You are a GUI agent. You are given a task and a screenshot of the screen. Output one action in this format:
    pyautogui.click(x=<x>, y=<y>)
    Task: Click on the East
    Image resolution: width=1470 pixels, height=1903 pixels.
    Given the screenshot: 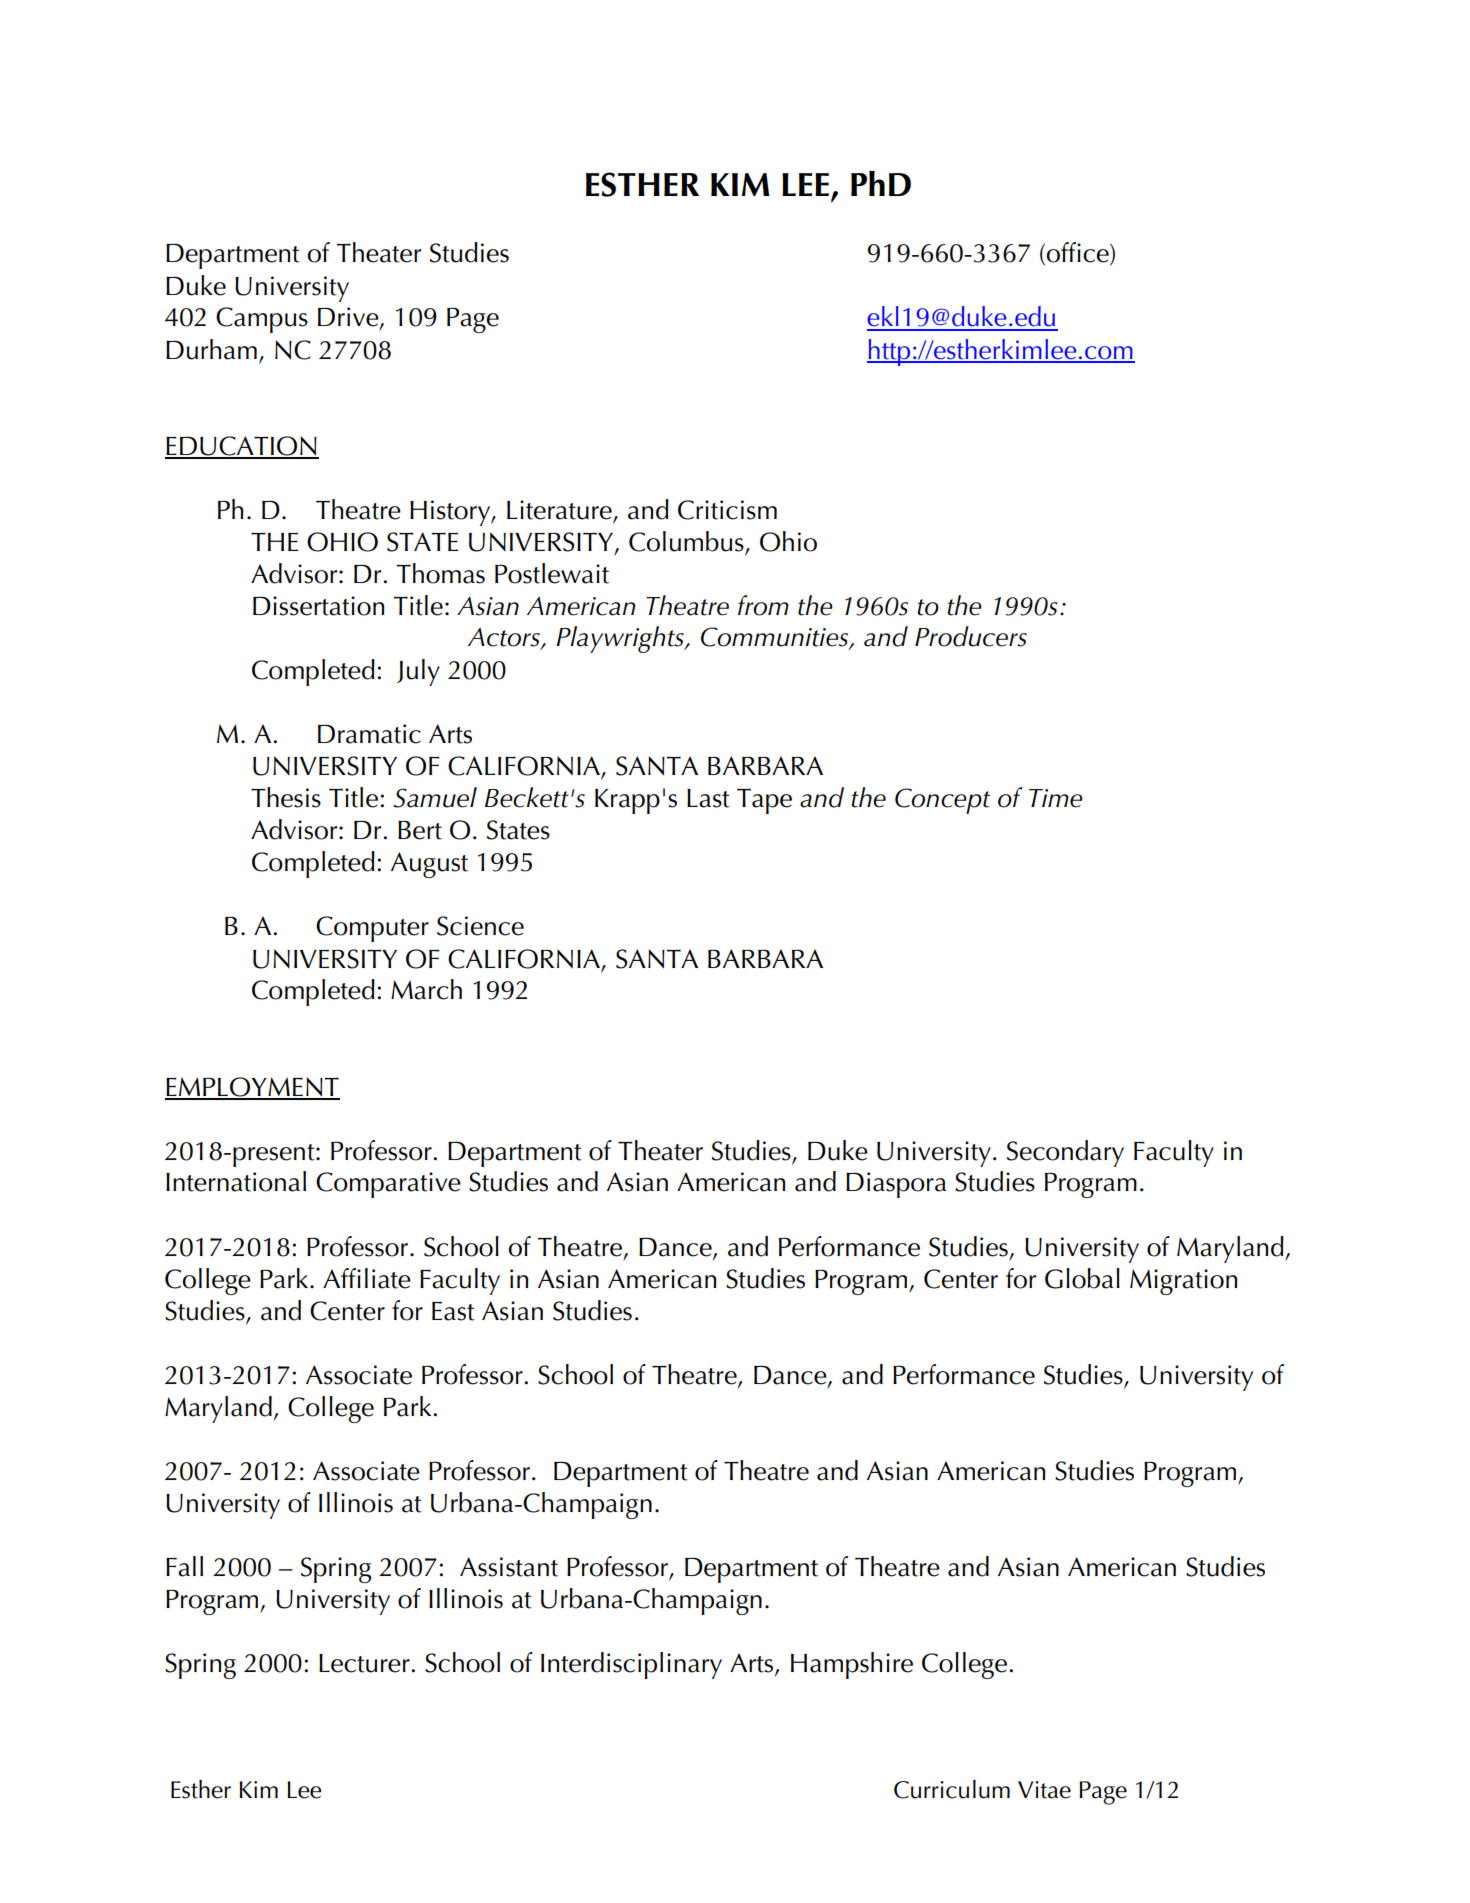 What is the action you would take?
    pyautogui.click(x=453, y=1311)
